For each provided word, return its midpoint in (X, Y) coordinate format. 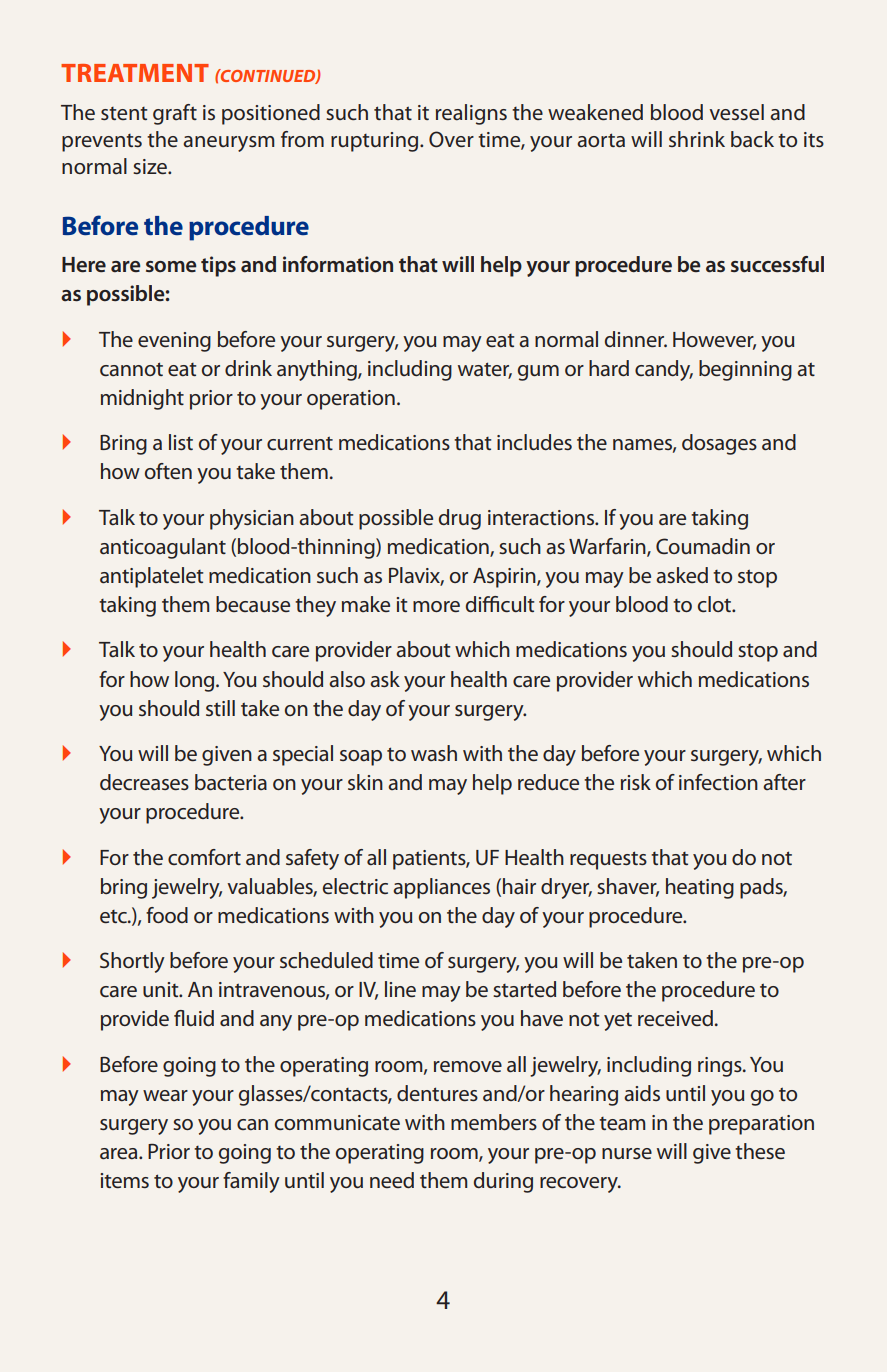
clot (715, 604)
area (120, 1154)
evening (174, 342)
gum (538, 373)
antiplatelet (151, 577)
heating (700, 888)
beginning (745, 370)
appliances (441, 888)
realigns (471, 114)
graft (175, 114)
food (167, 915)
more (436, 606)
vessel (736, 112)
